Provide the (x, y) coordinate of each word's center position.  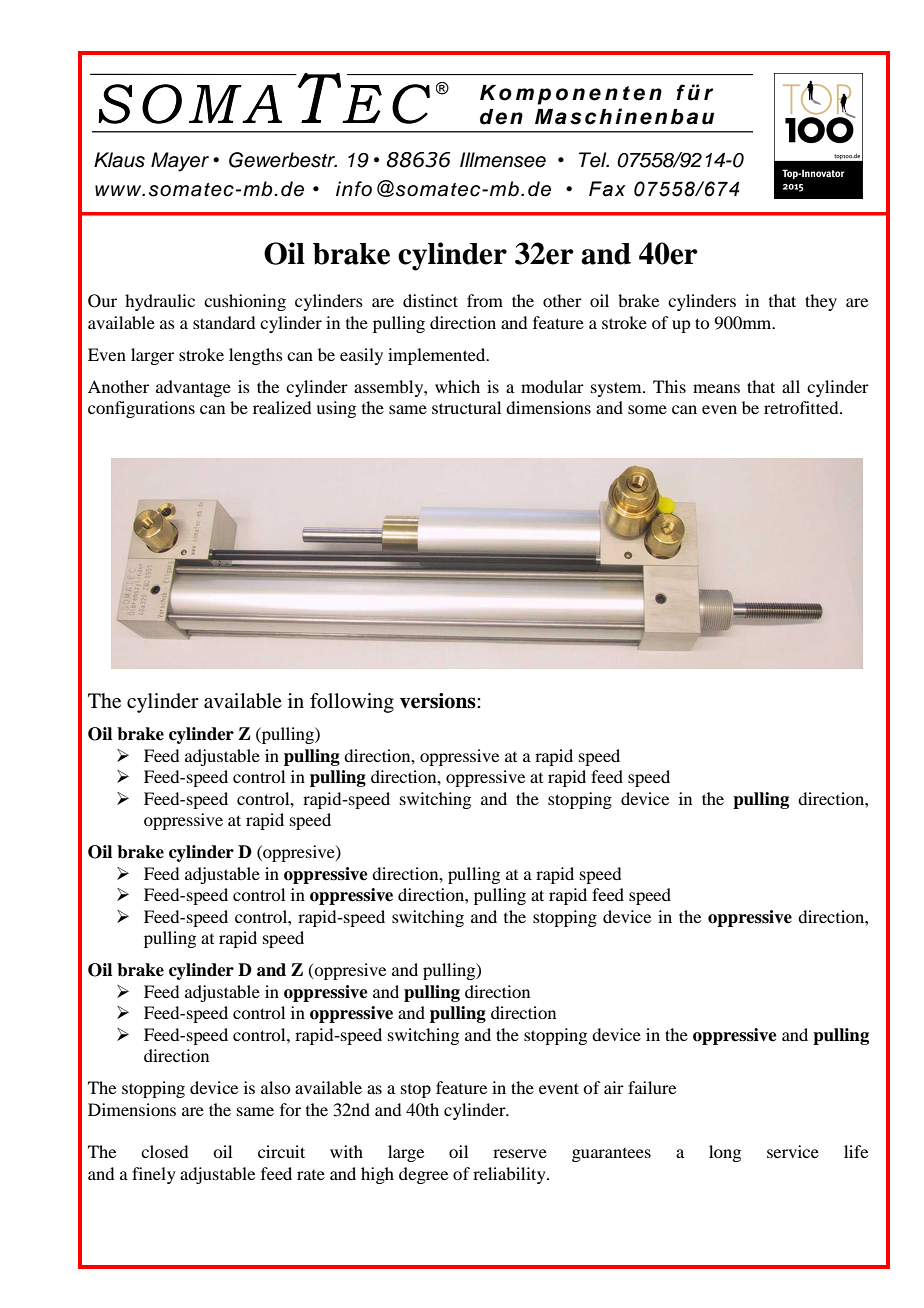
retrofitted (802, 407)
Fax (607, 189)
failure (652, 1087)
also (275, 1087)
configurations (141, 409)
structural (466, 407)
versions (439, 701)
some (647, 409)
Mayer (180, 162)
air (614, 1087)
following (352, 703)
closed (164, 1151)
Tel (594, 160)
